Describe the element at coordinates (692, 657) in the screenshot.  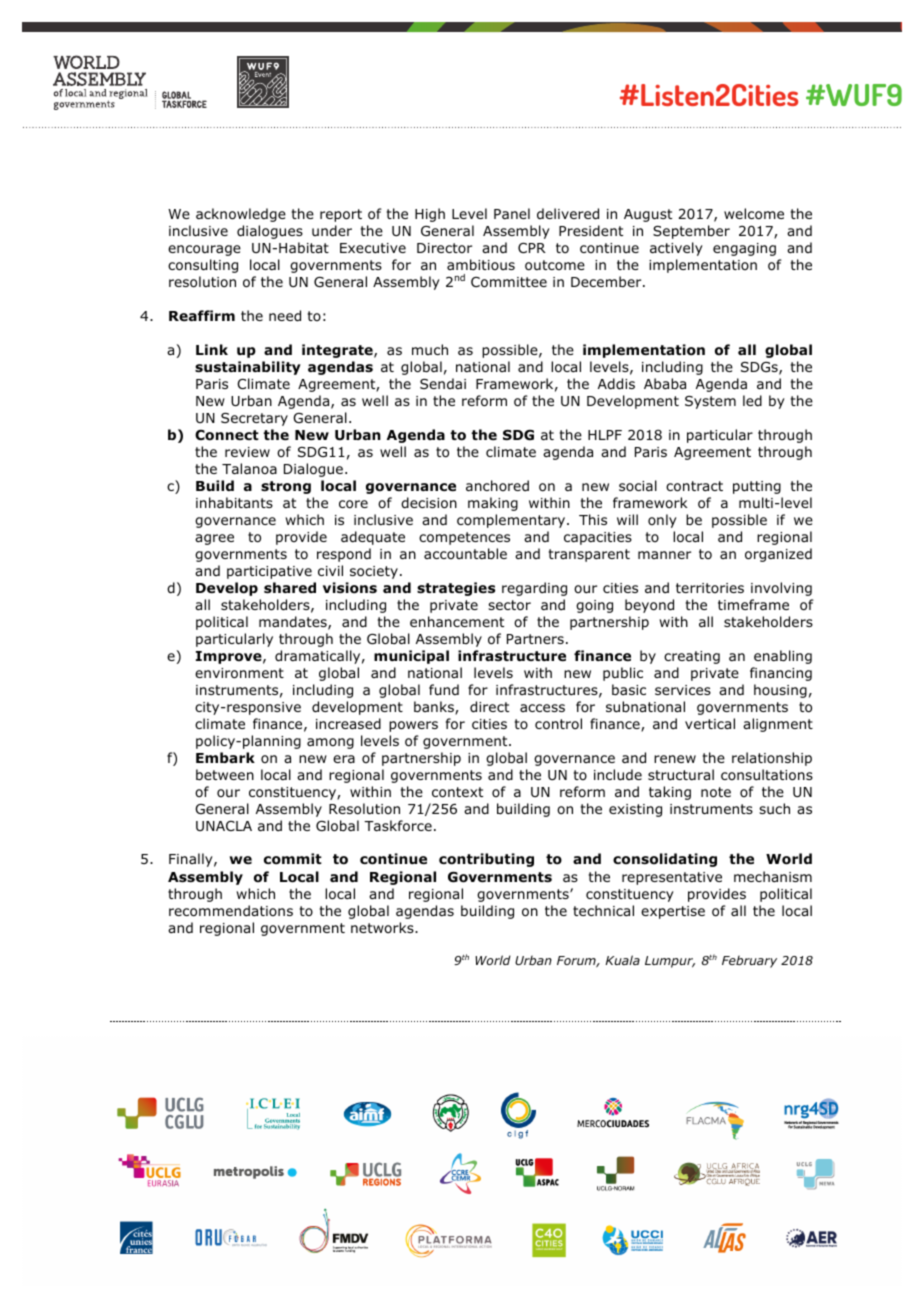
I see `creating` at that location.
